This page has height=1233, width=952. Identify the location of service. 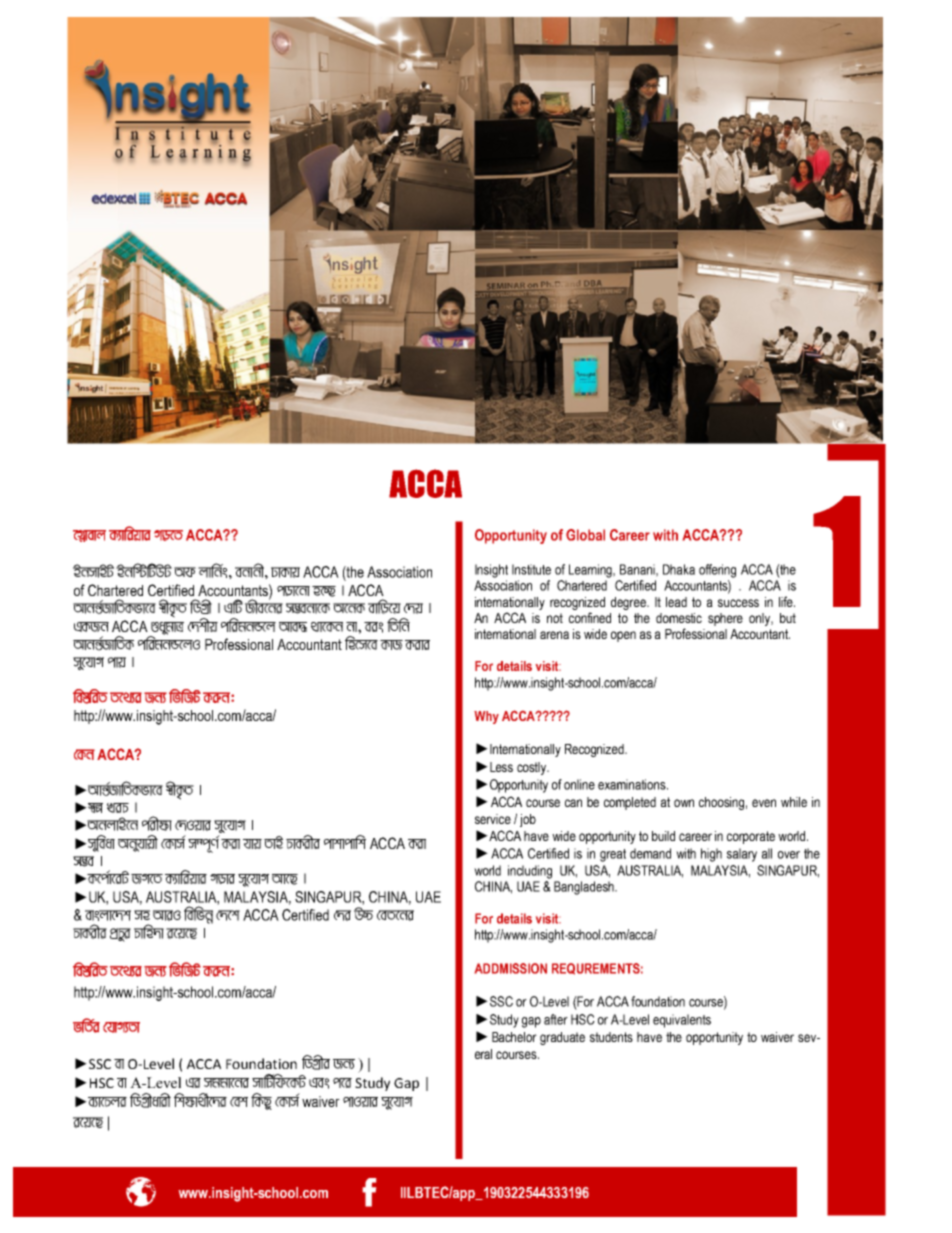
(493, 819).
